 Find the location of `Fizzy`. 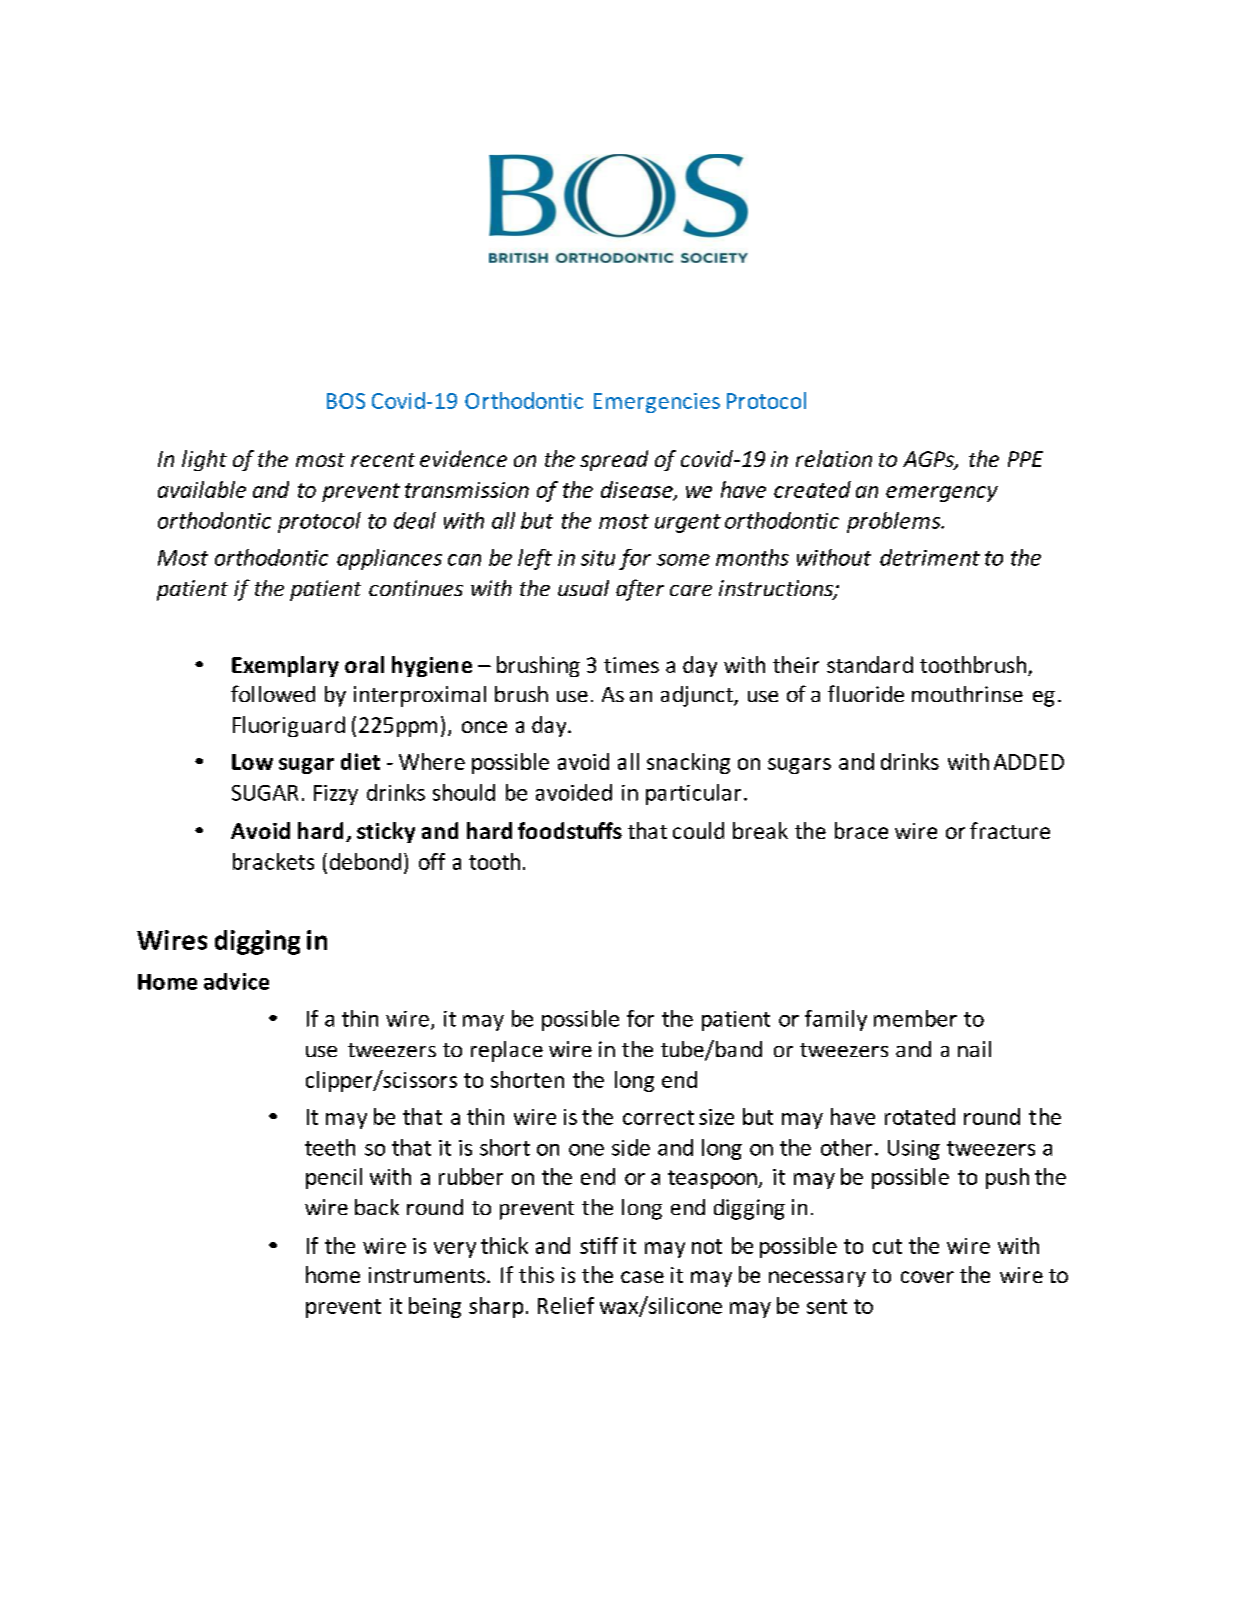

Fizzy is located at coordinates (336, 795).
